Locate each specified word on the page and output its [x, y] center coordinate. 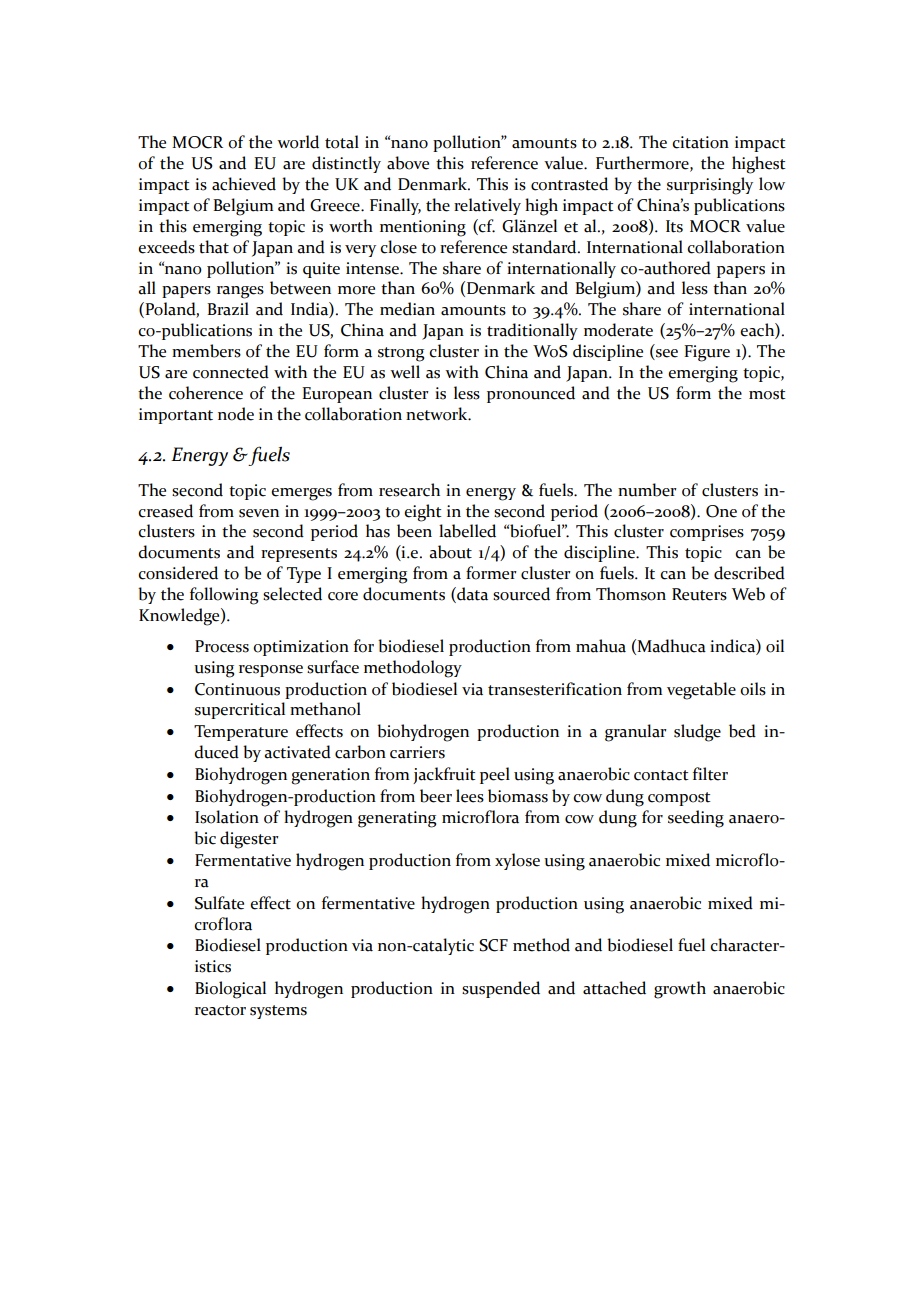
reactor [220, 1010]
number [647, 490]
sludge [697, 733]
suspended [501, 989]
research [409, 490]
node [236, 414]
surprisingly [710, 186]
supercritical [240, 710]
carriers [417, 752]
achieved [244, 184]
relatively [487, 206]
